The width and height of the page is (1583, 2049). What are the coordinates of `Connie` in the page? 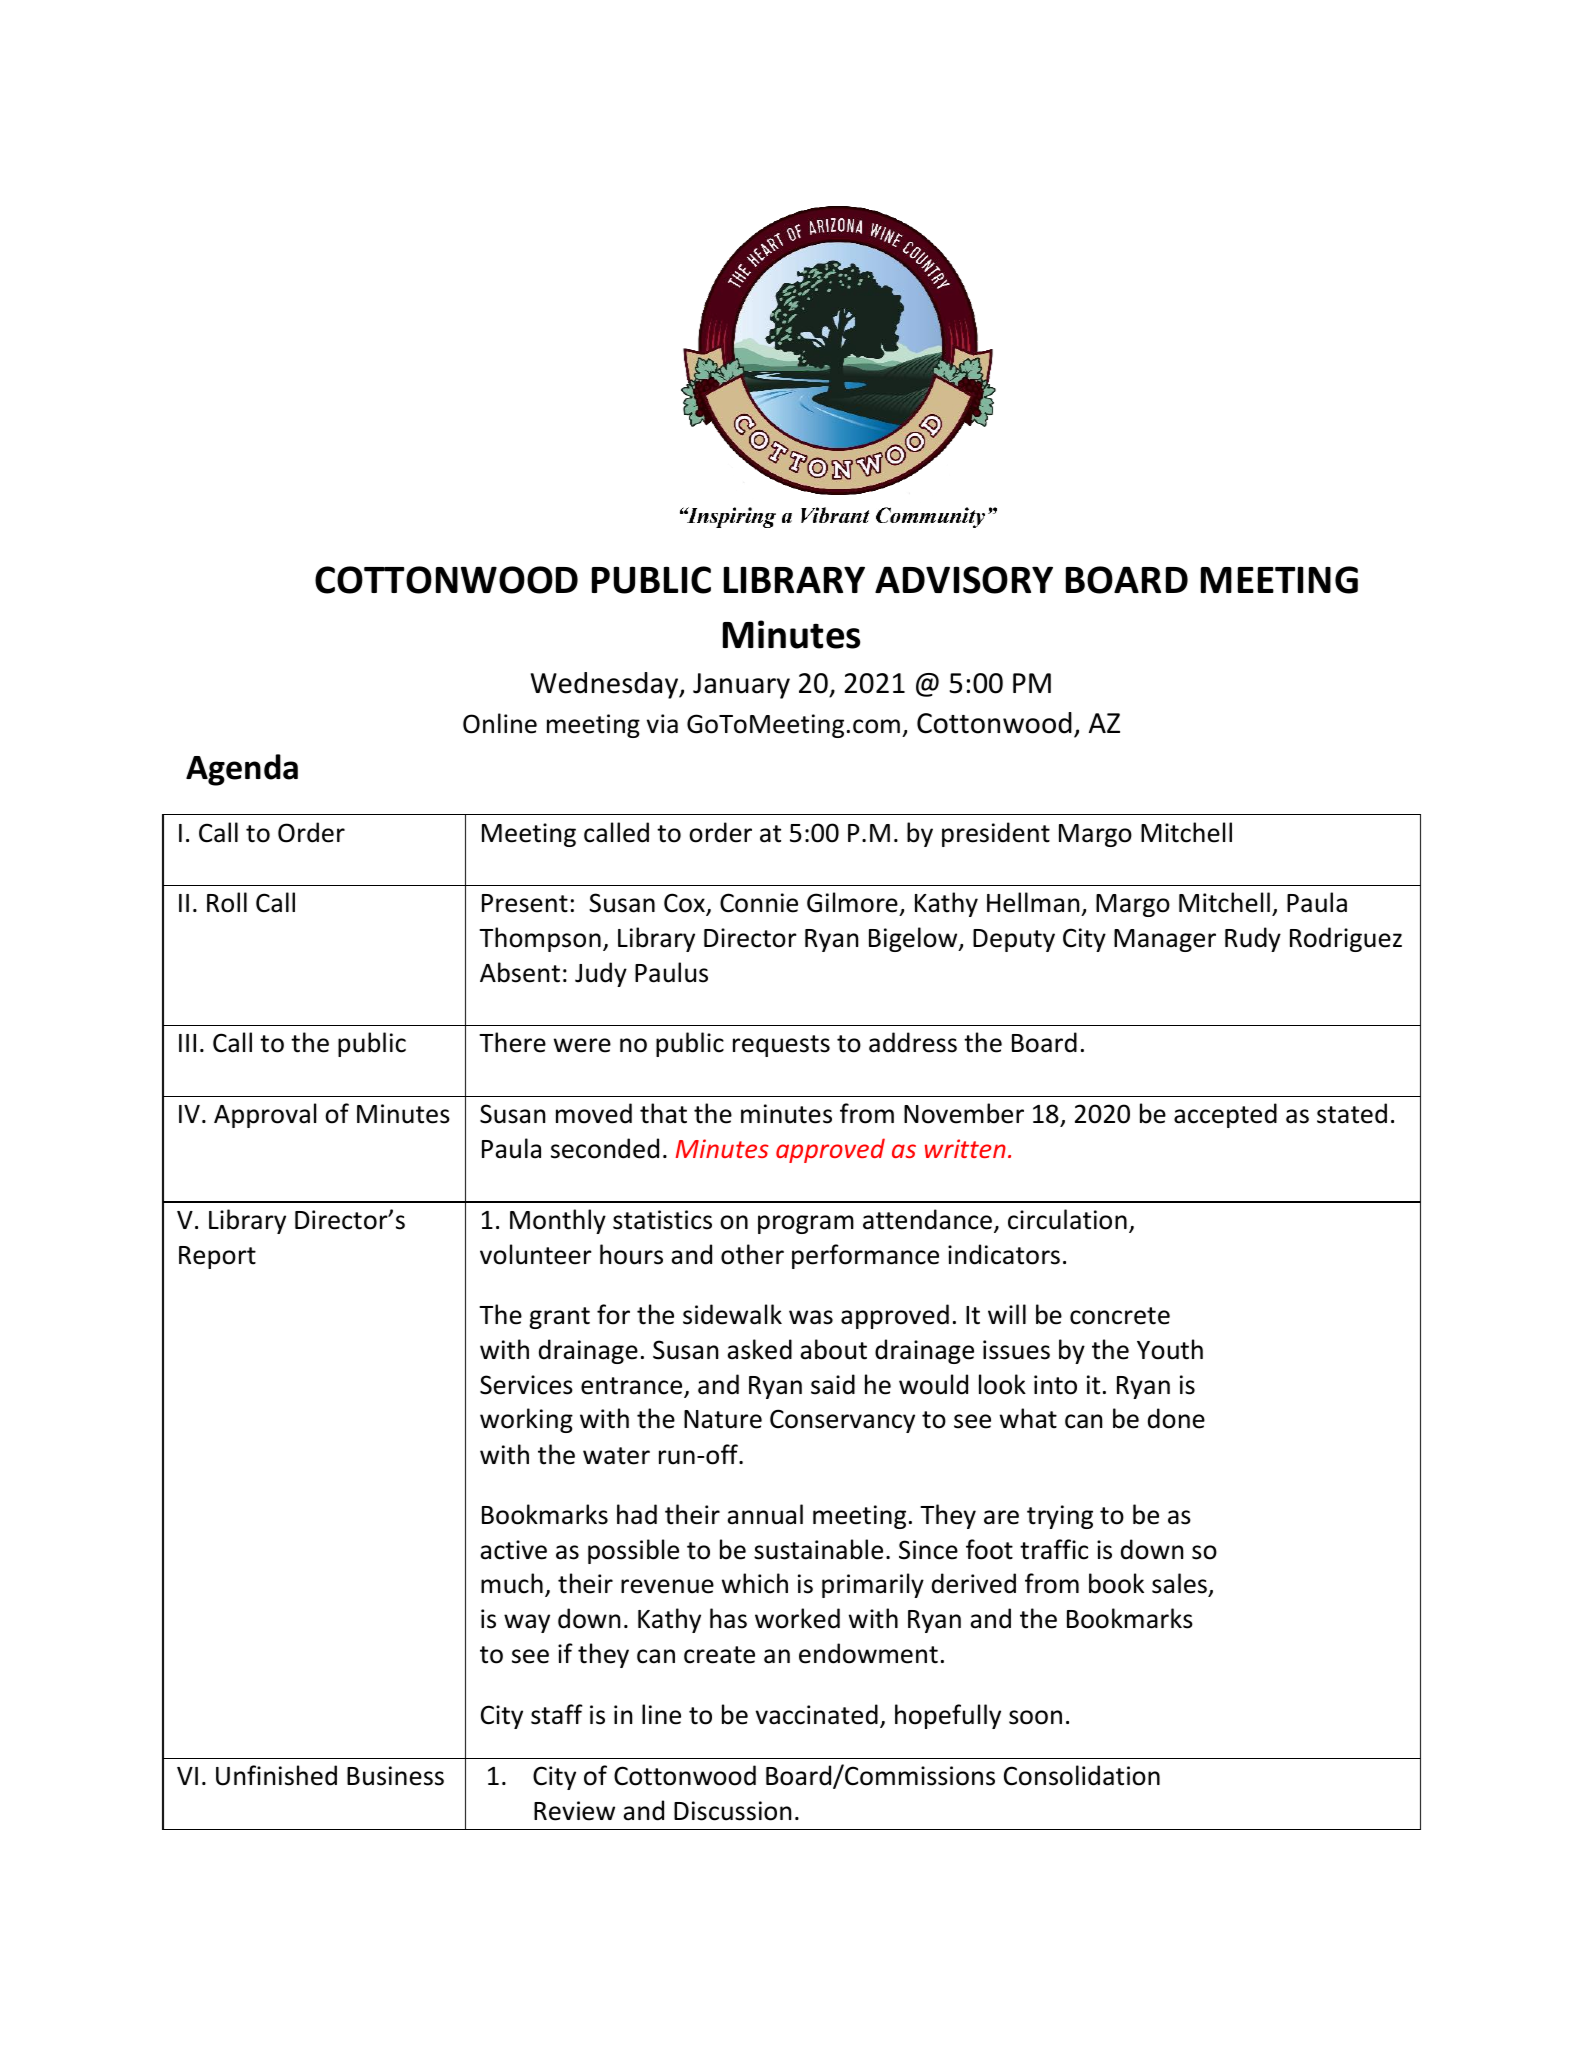 It's located at (759, 903).
